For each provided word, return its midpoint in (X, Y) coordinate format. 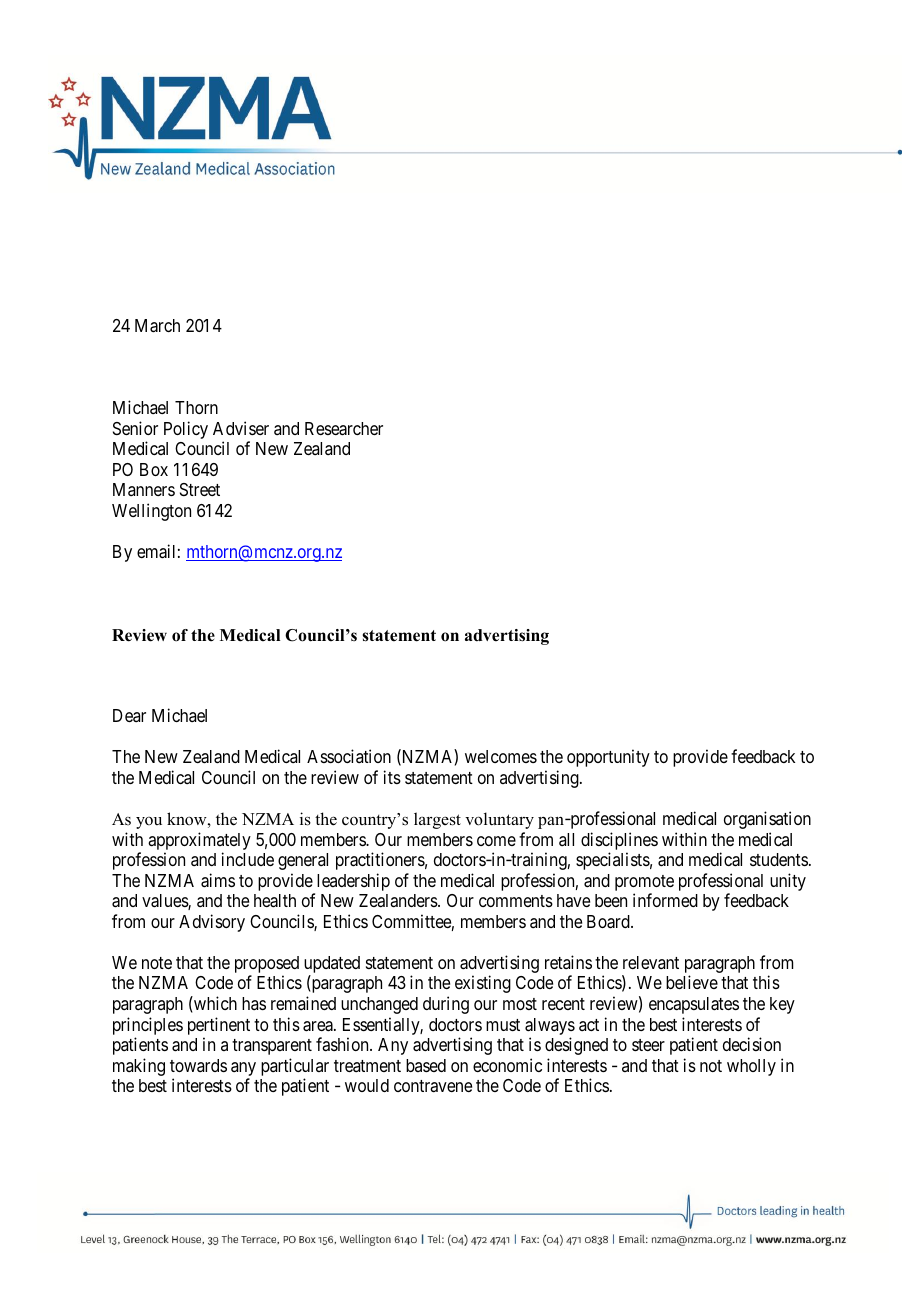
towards (198, 1065)
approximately (199, 841)
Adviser (241, 428)
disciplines (619, 841)
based (426, 1065)
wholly (751, 1067)
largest (437, 820)
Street (200, 489)
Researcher (344, 429)
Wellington (151, 512)
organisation (767, 820)
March (157, 326)
